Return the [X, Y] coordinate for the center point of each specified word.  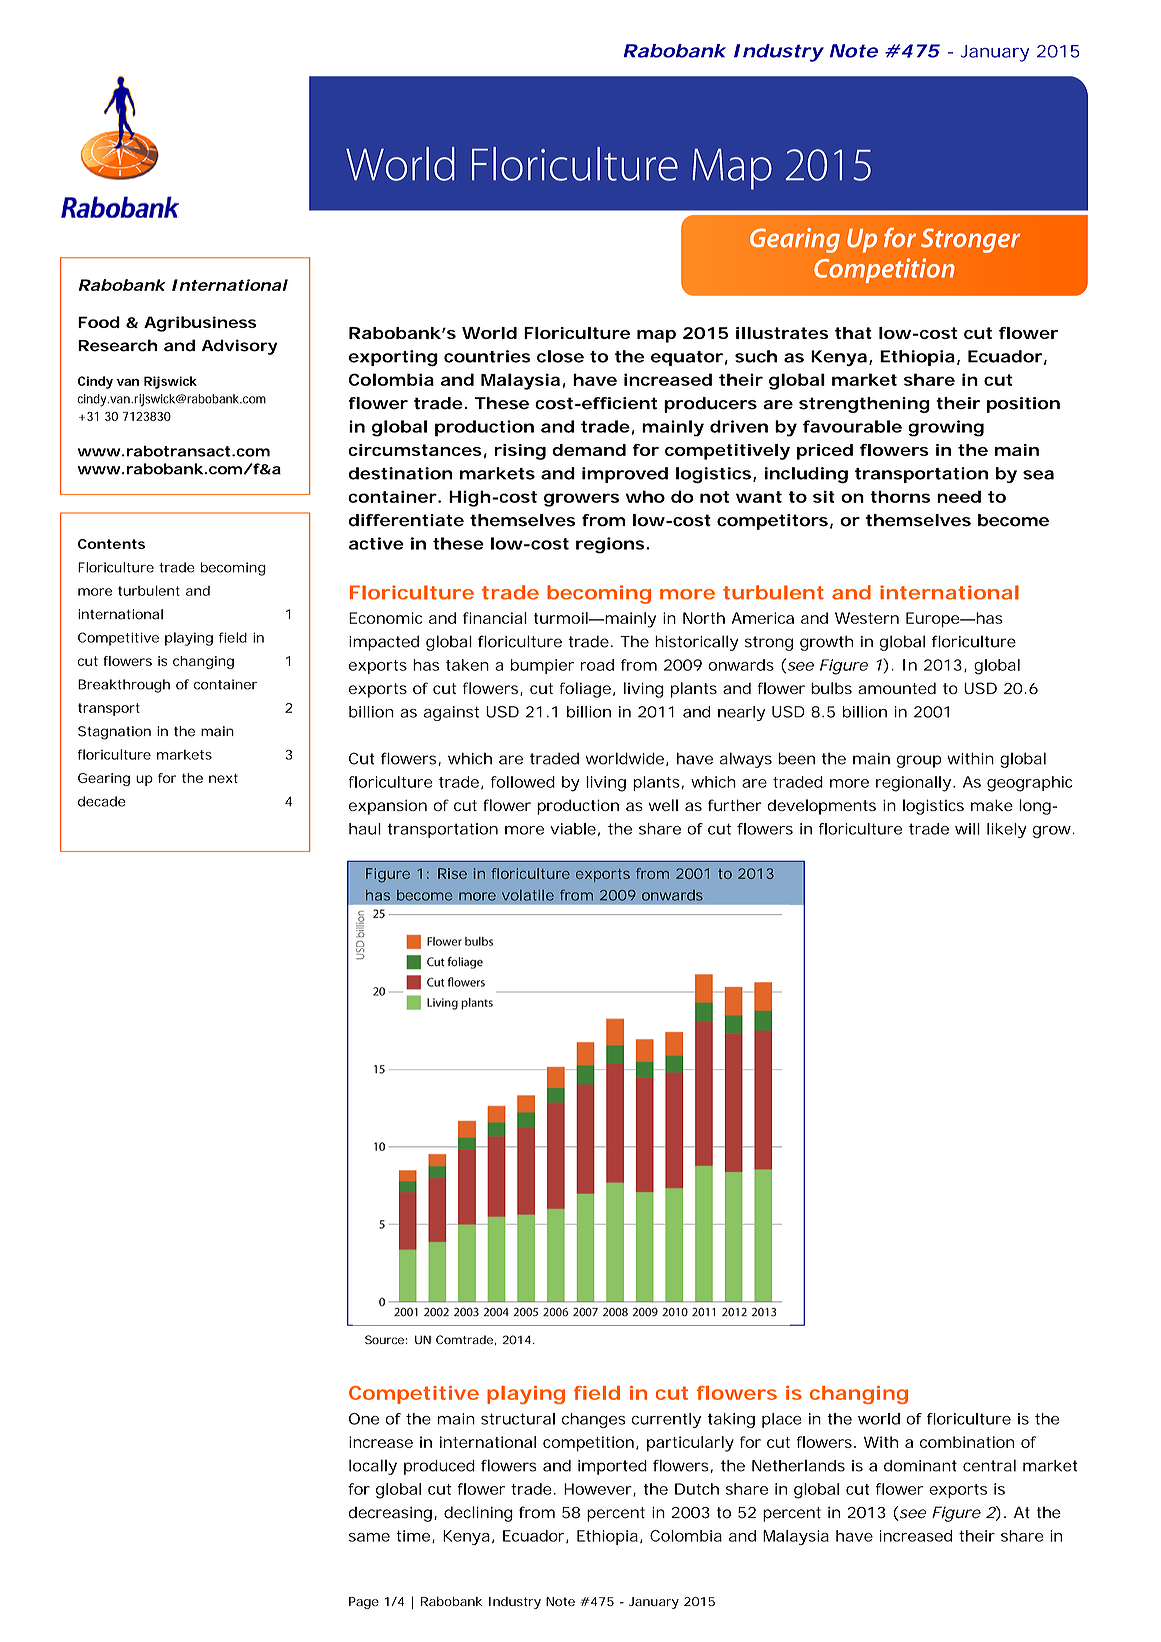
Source [384, 1339]
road [597, 665]
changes [594, 1420]
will [967, 829]
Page [364, 1603]
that [853, 333]
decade [102, 801]
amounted [897, 688]
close [560, 356]
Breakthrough [124, 686]
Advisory [239, 347]
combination [967, 1442]
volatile [528, 895]
